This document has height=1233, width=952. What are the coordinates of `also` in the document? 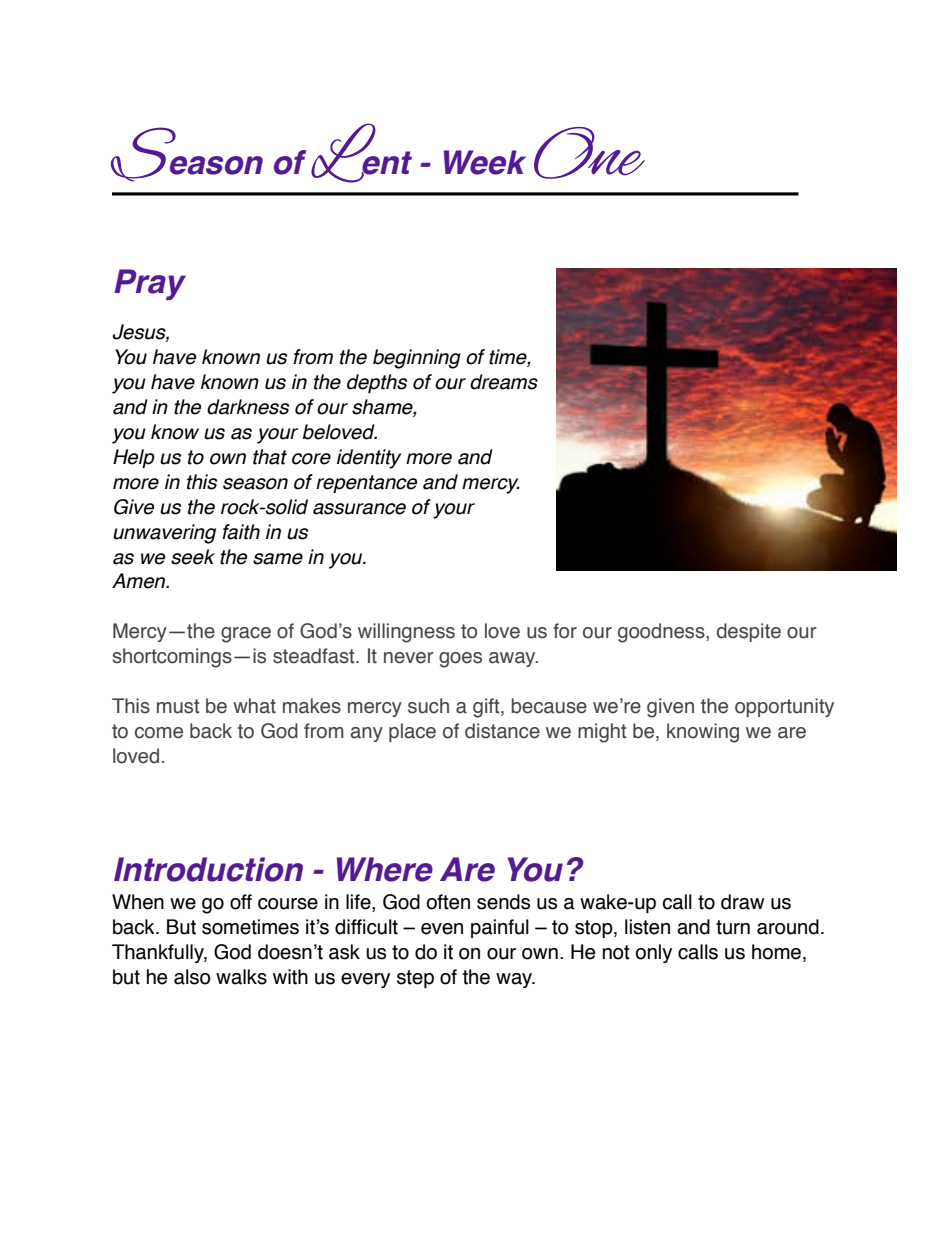 It's located at (192, 977).
